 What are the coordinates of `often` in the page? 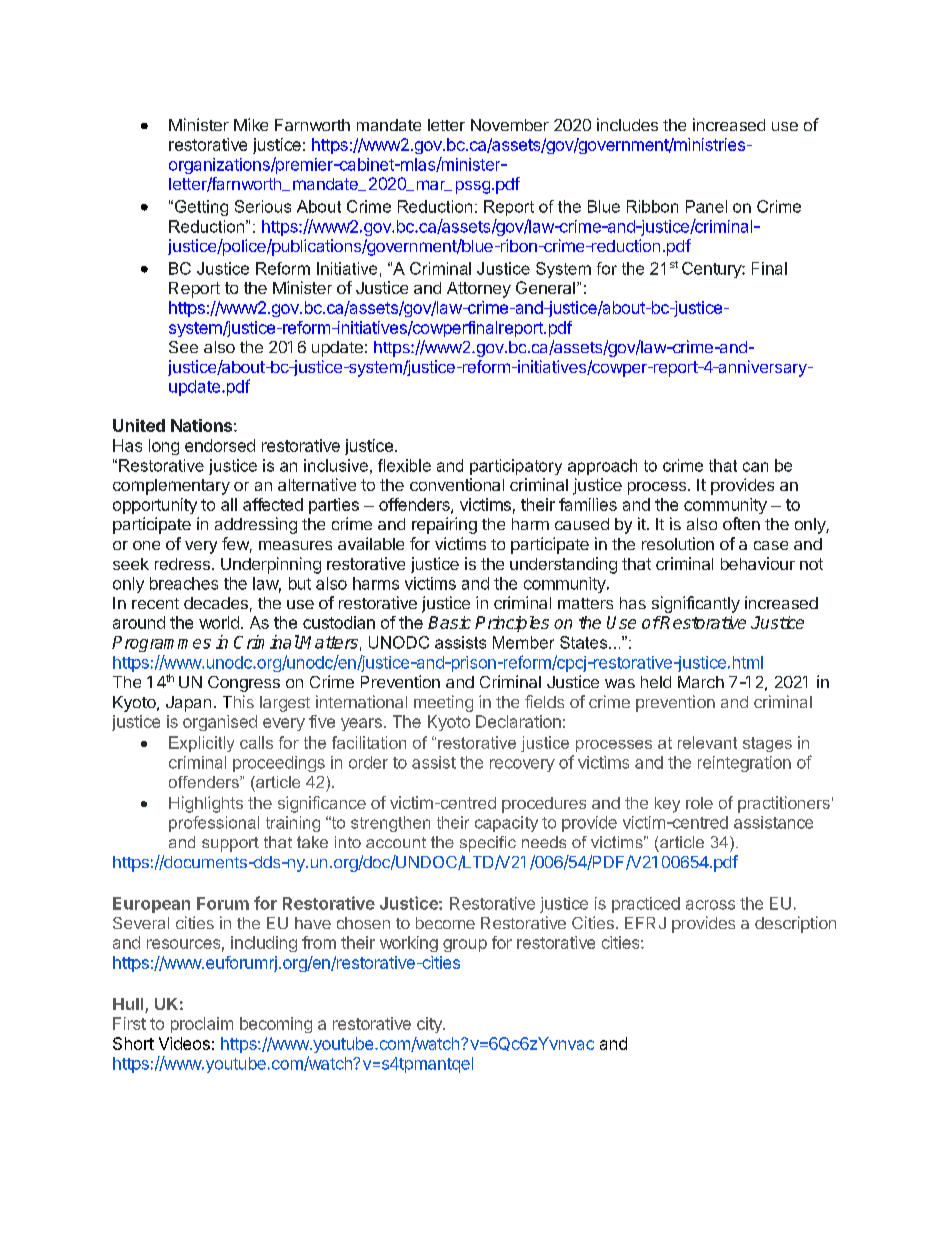 It's located at (741, 523).
